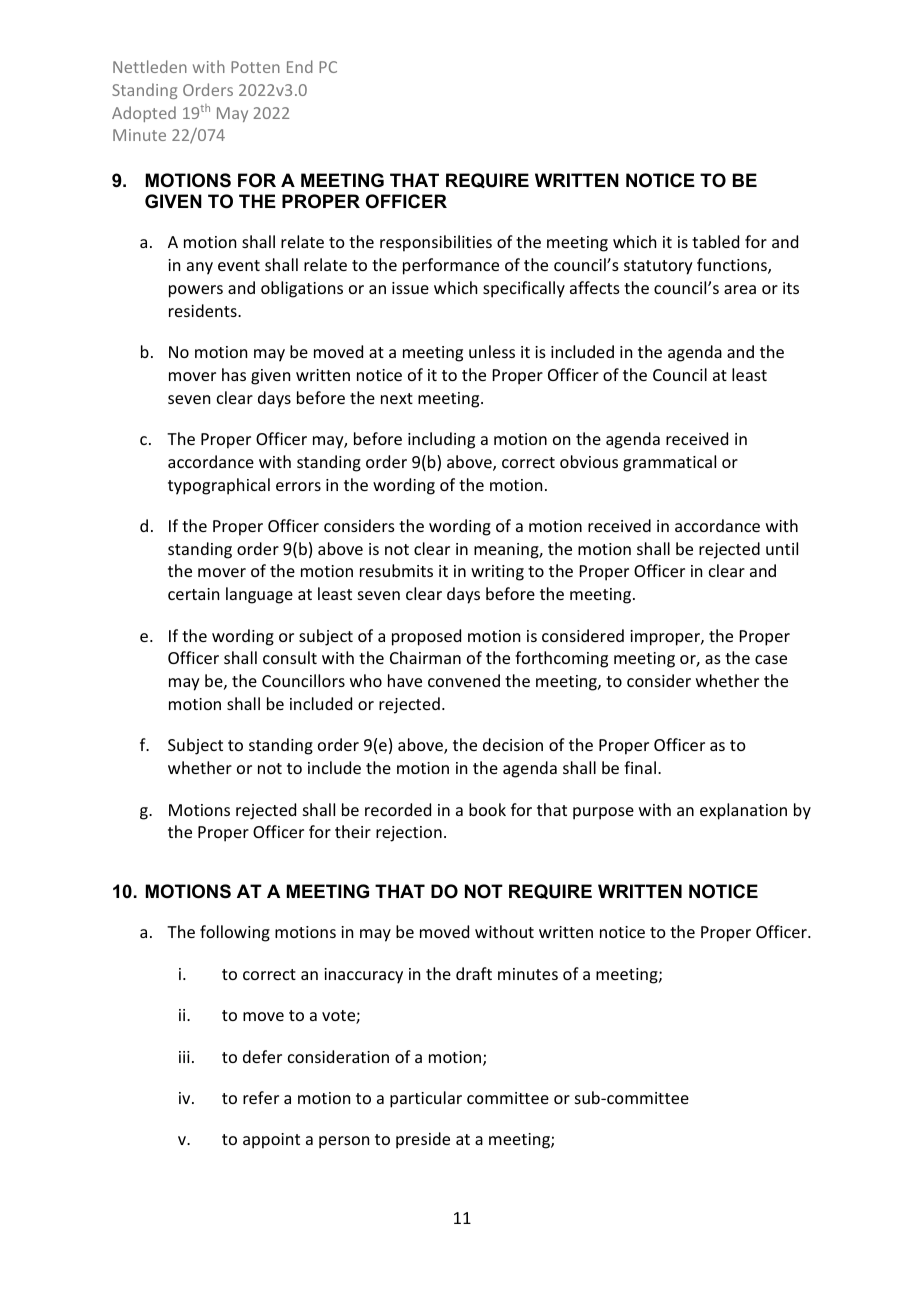 The width and height of the image is (924, 1308). I want to click on tabled, so click(715, 241).
